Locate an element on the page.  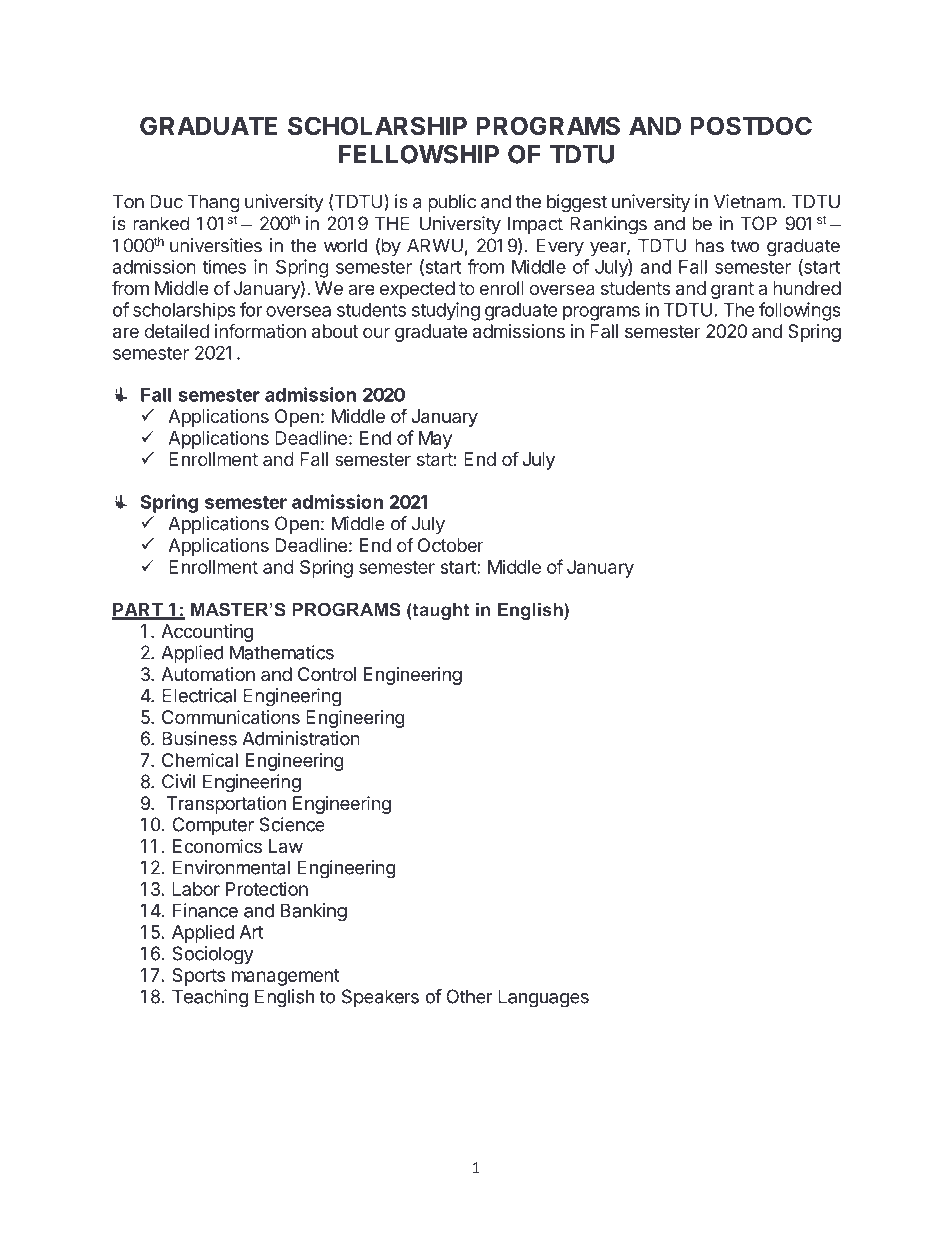
FELLOWSHIP is located at coordinates (419, 154).
